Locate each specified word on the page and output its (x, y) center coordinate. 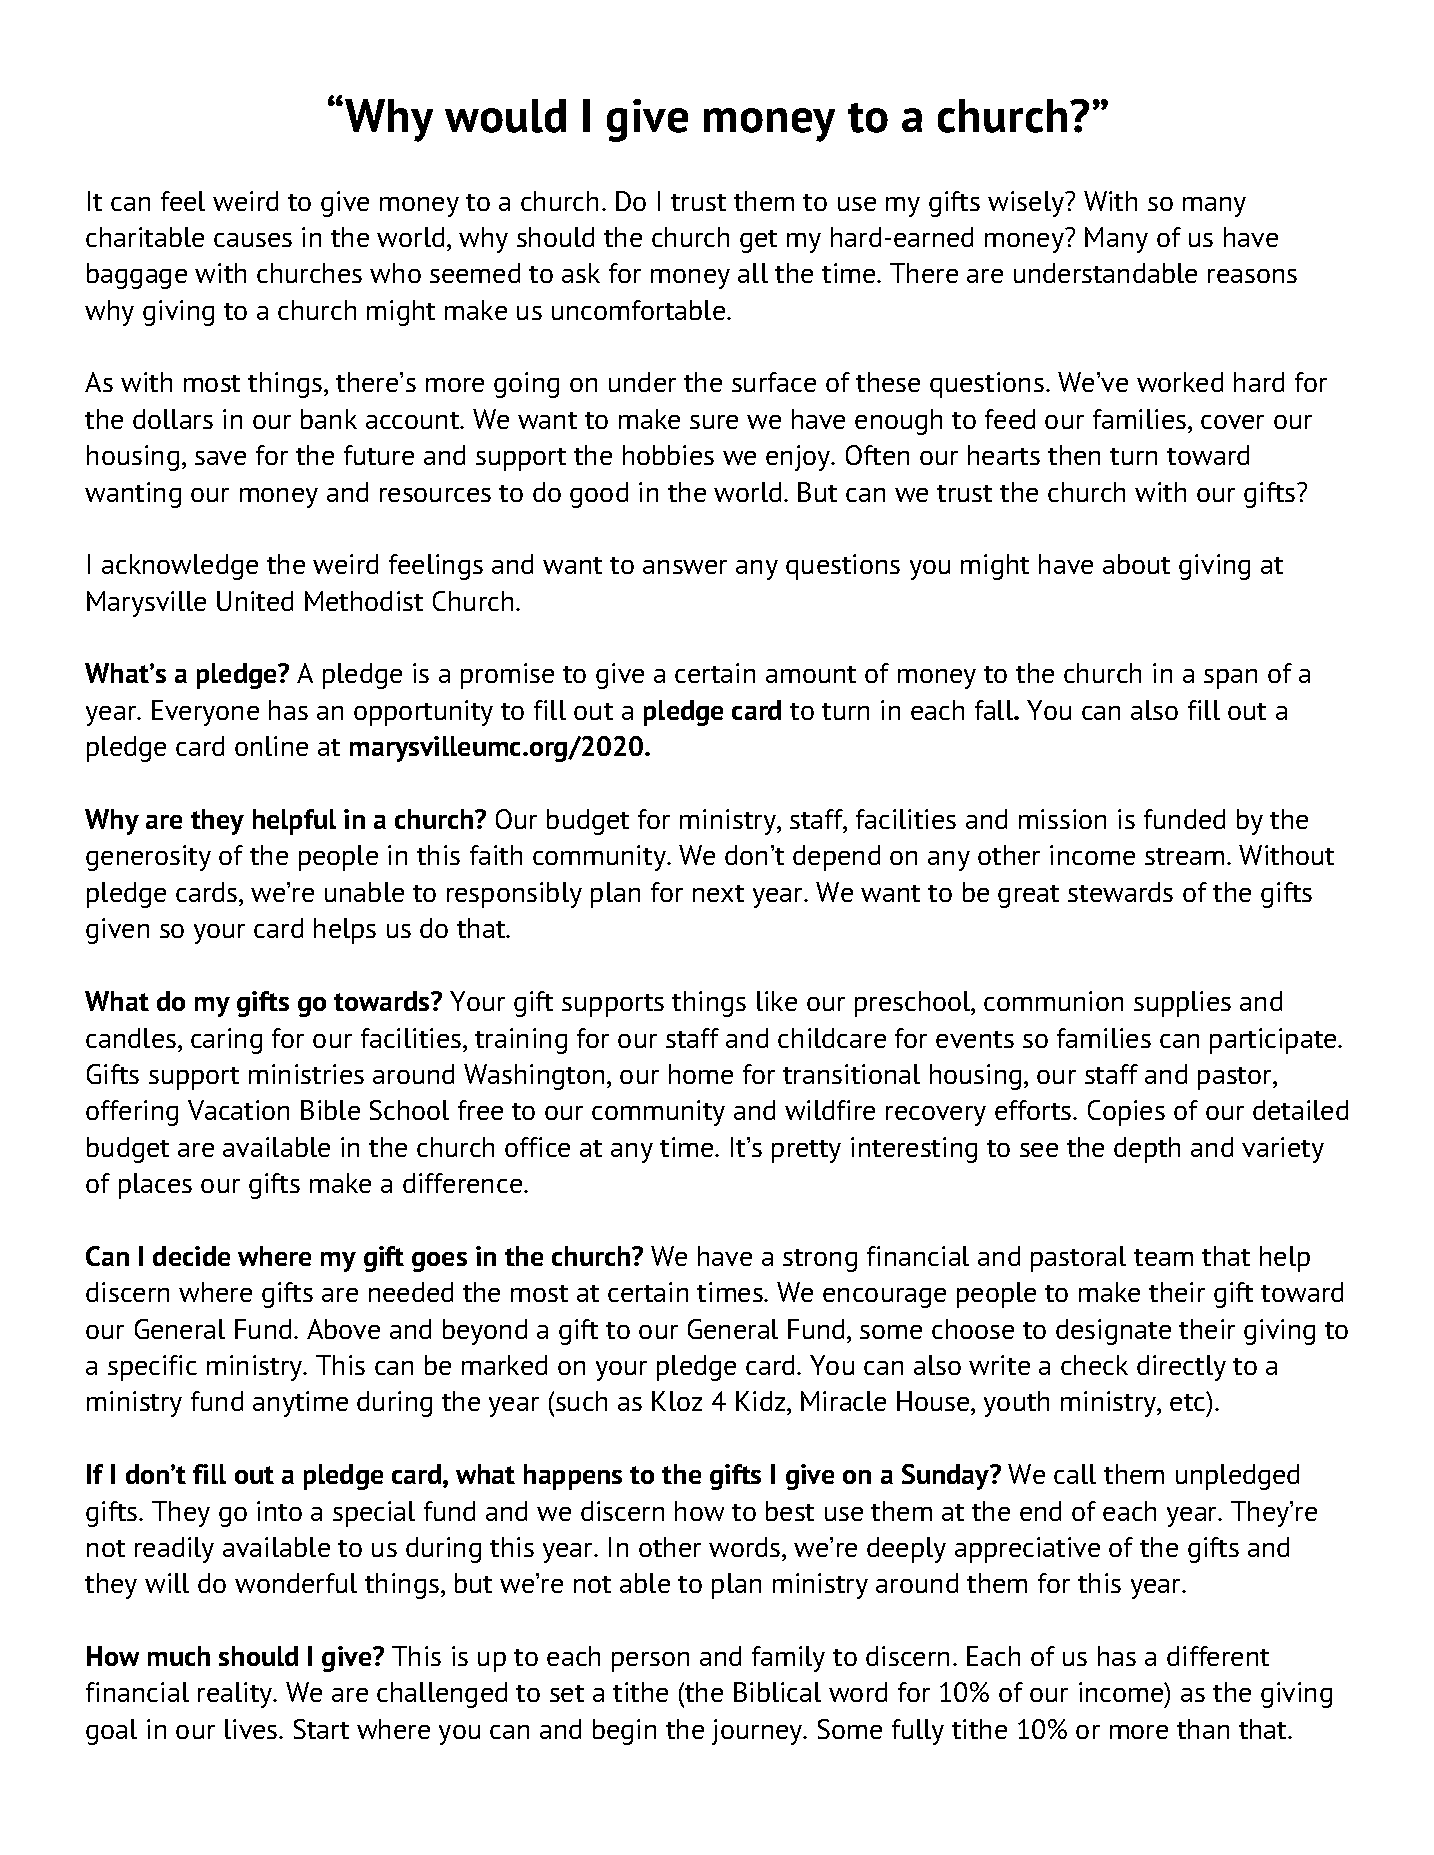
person (650, 1662)
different (1218, 1656)
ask (581, 273)
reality (236, 1695)
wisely (1027, 204)
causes (253, 240)
